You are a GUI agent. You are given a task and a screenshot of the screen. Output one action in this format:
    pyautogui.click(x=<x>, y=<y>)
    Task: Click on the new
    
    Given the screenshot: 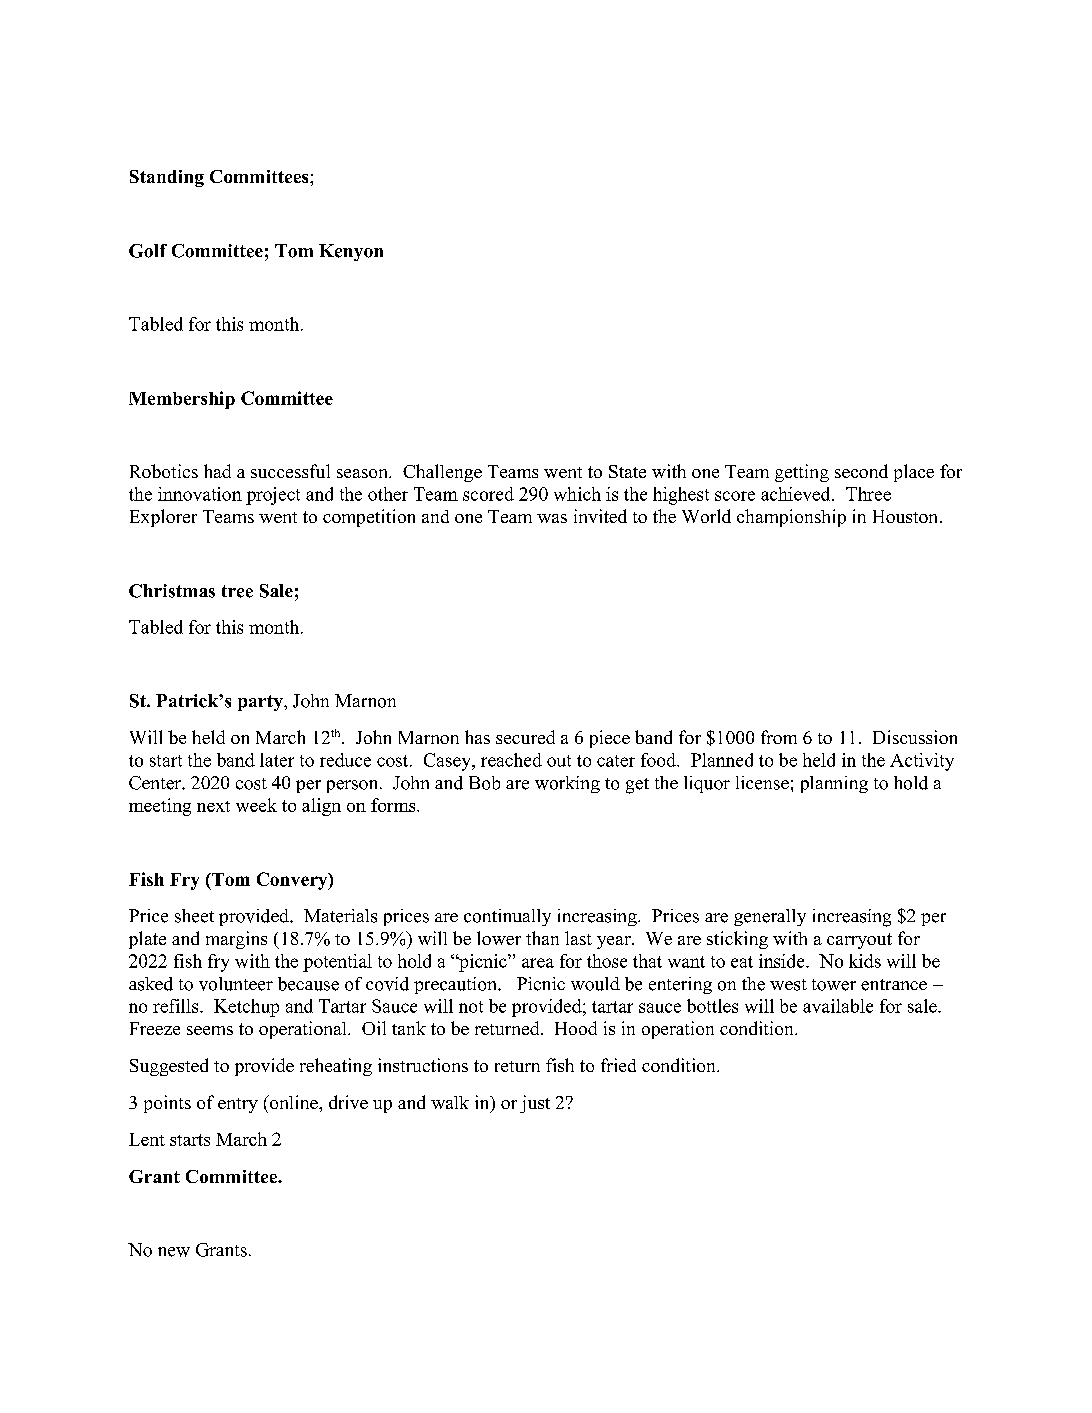 What is the action you would take?
    pyautogui.click(x=174, y=1252)
